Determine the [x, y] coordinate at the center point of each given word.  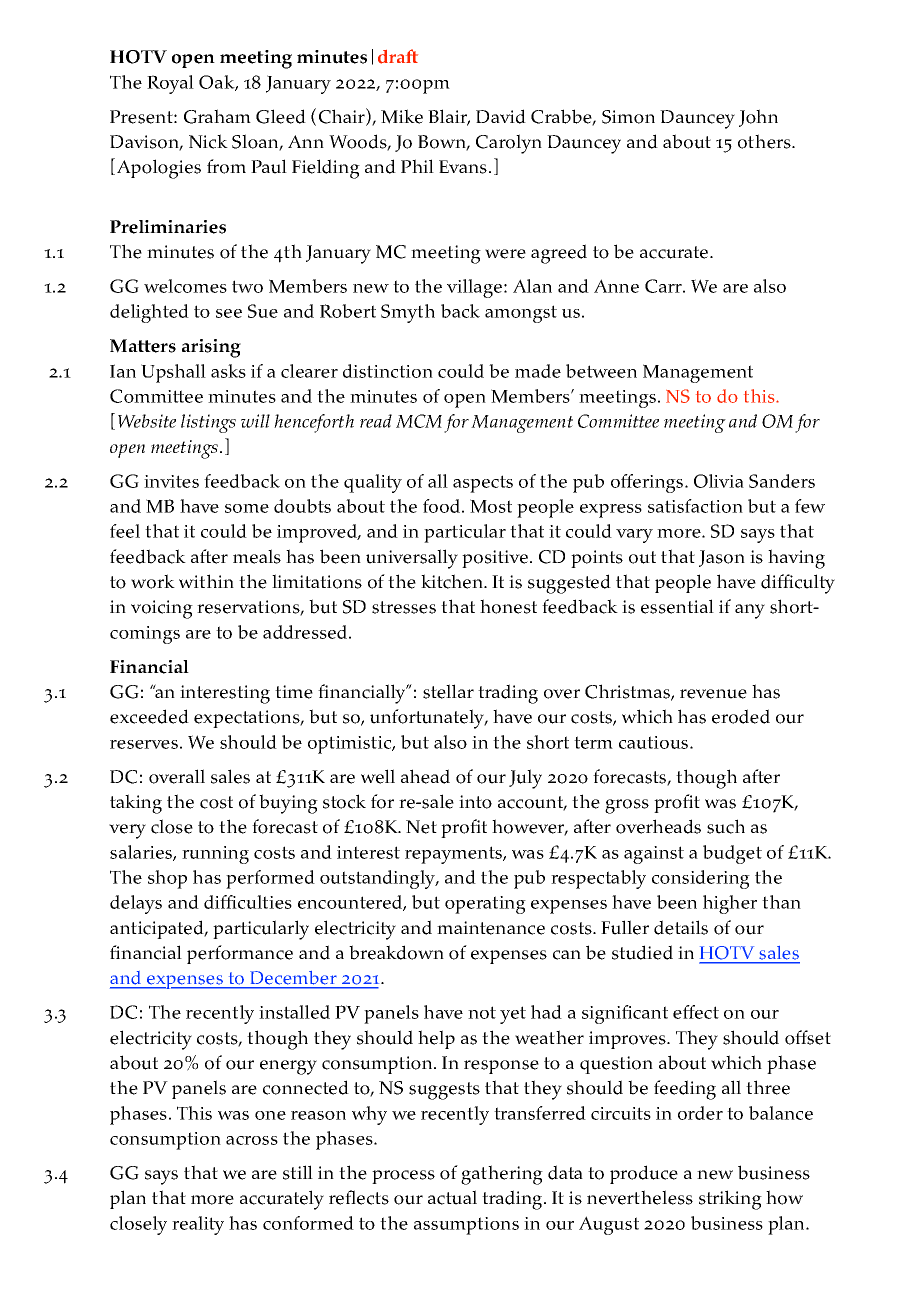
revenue [713, 694]
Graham [217, 116]
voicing [162, 609]
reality [198, 1225]
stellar [448, 691]
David [501, 116]
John [758, 118]
